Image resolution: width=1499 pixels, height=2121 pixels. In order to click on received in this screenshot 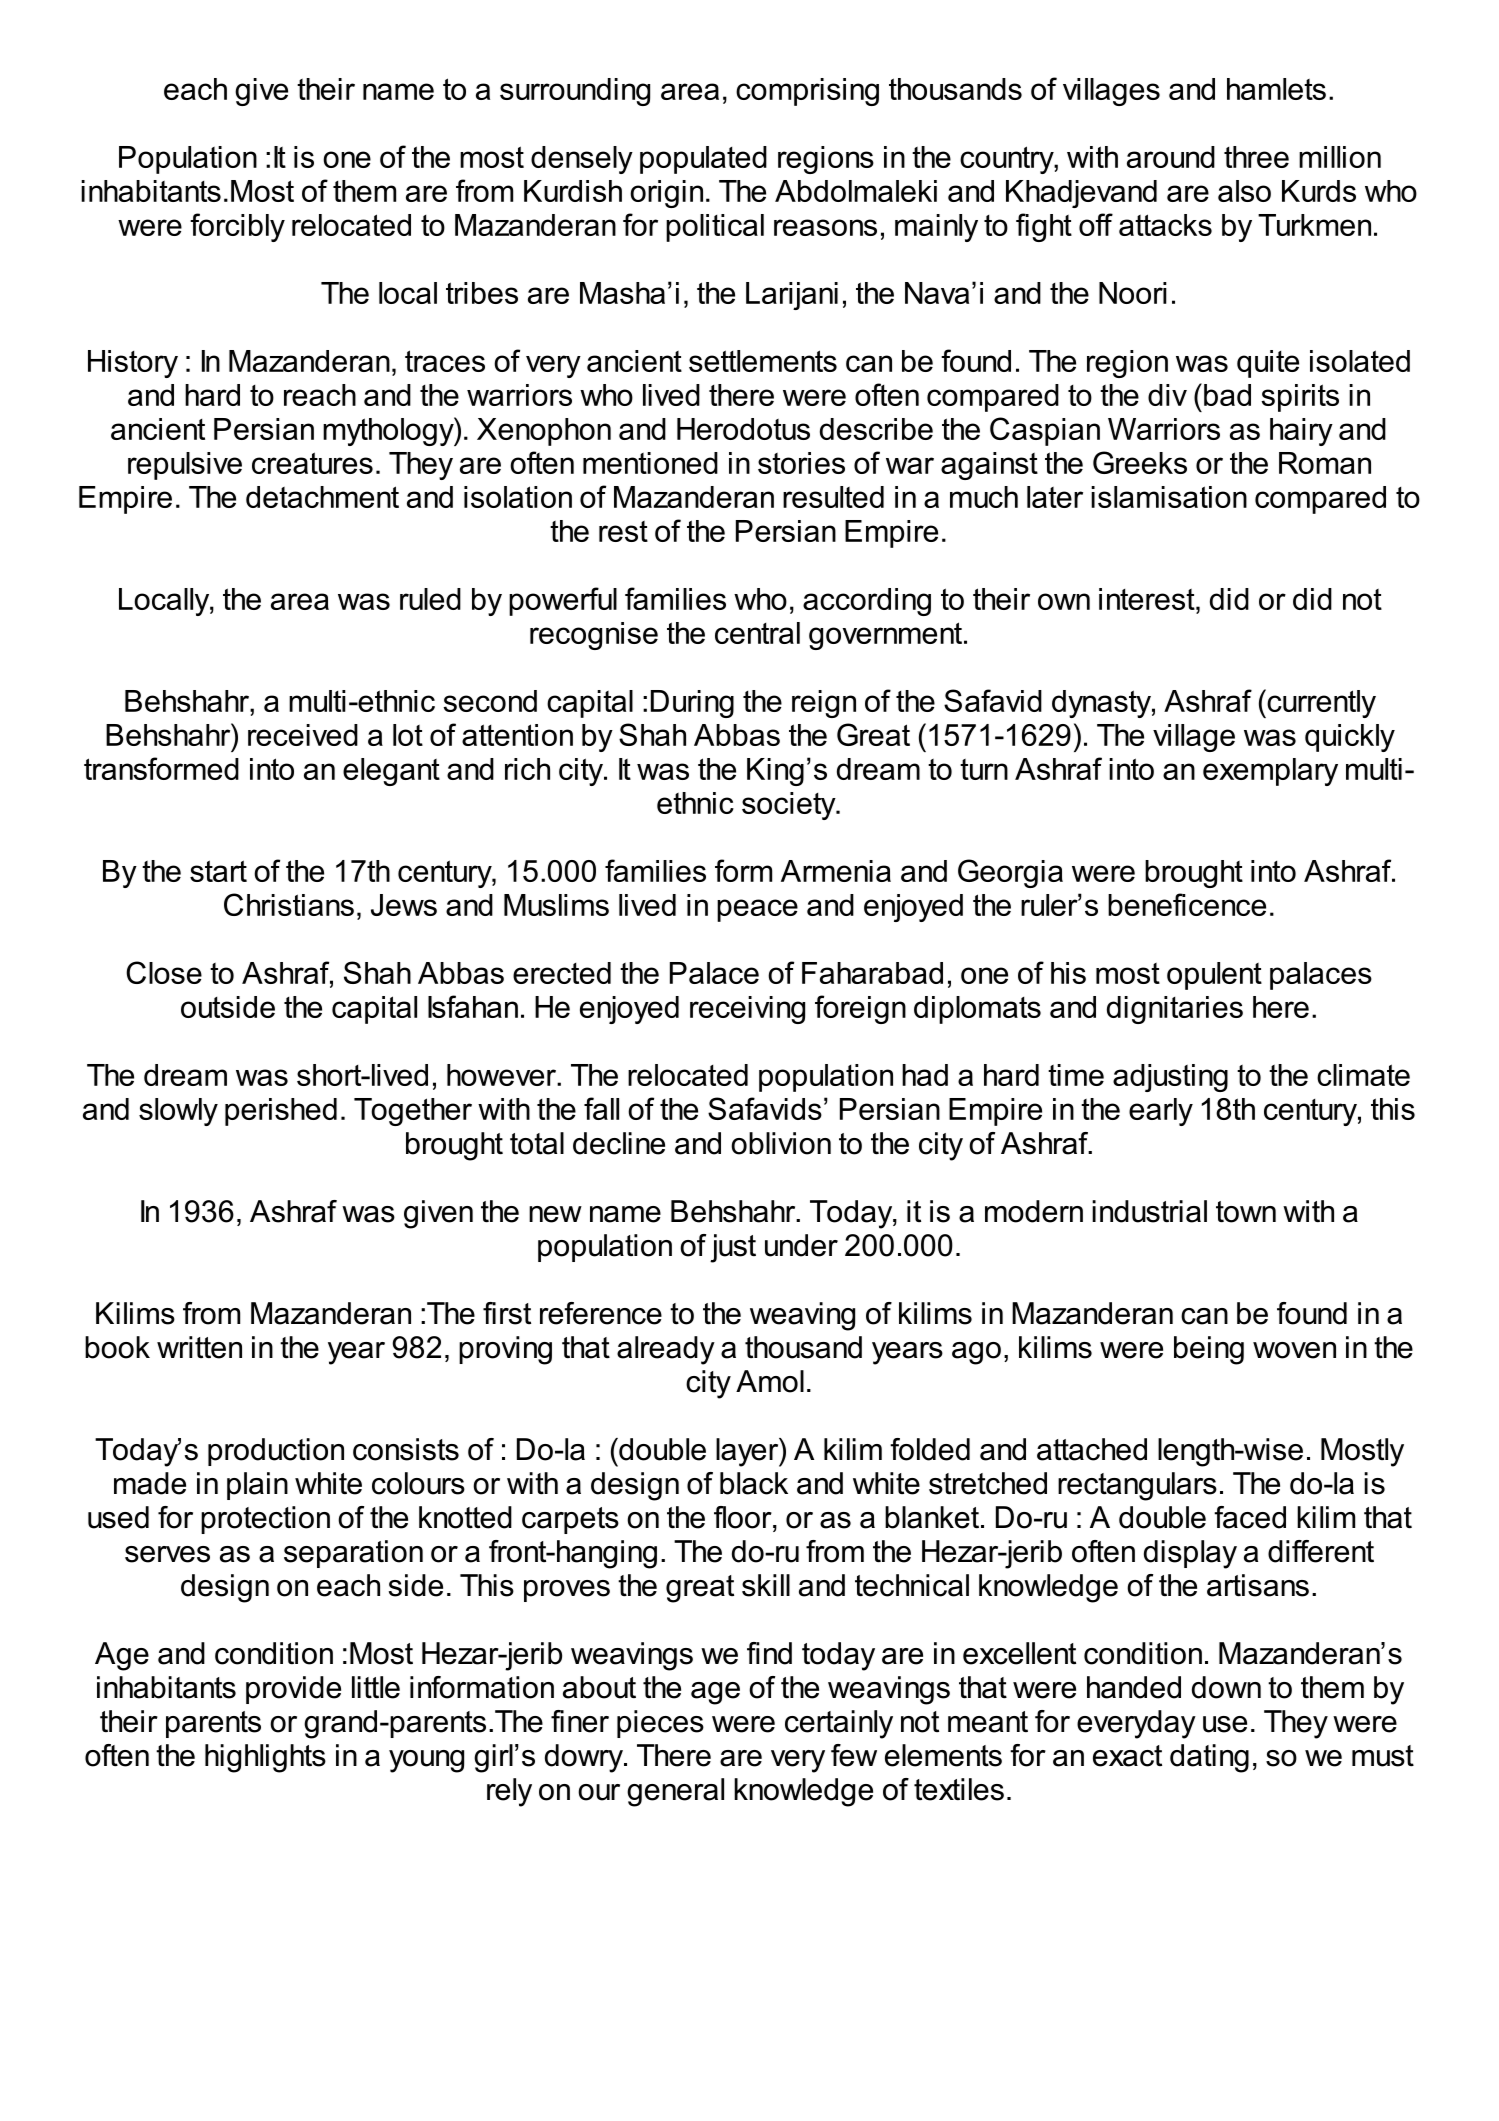, I will do `click(303, 735)`.
